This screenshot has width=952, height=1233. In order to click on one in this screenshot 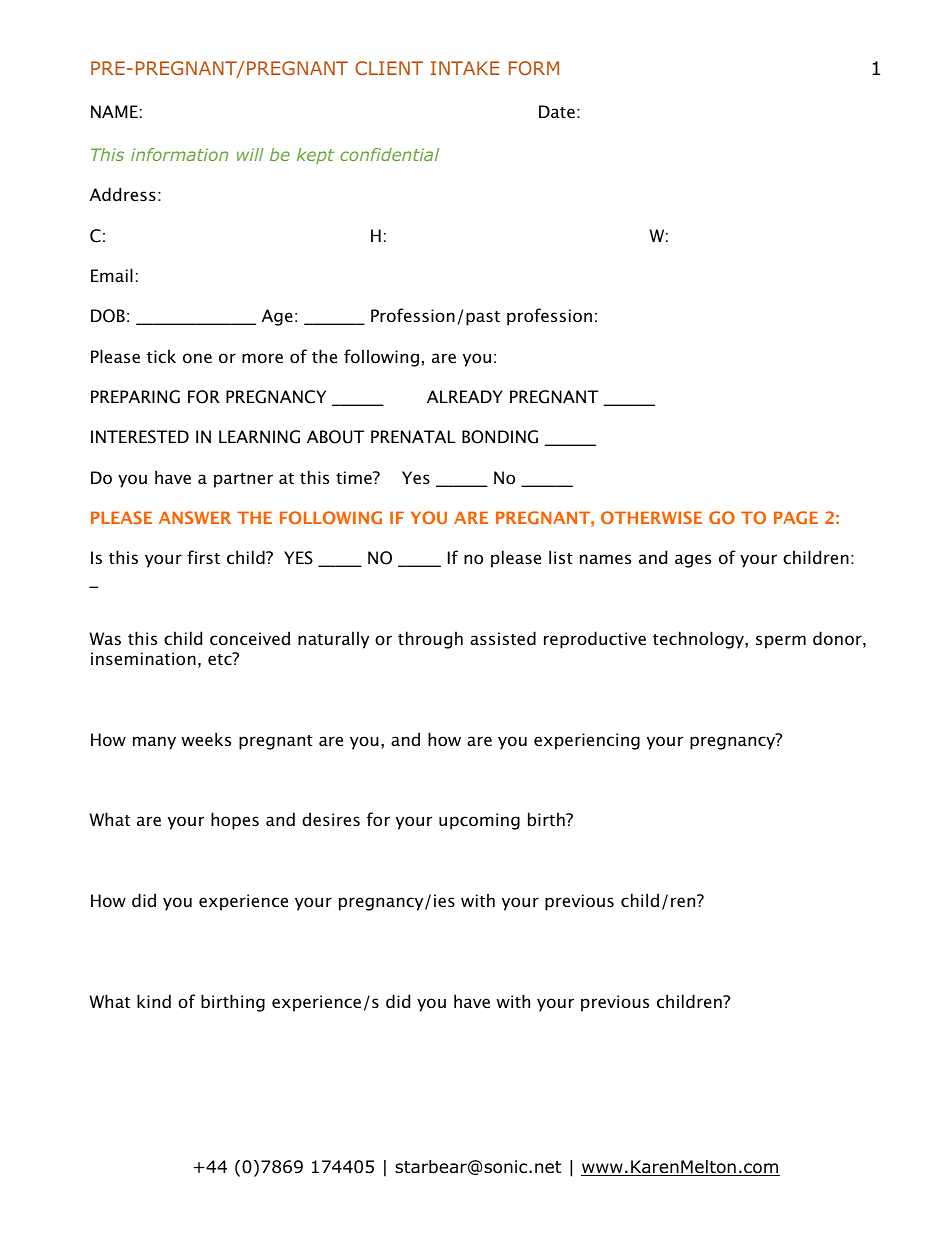, I will do `click(197, 358)`.
